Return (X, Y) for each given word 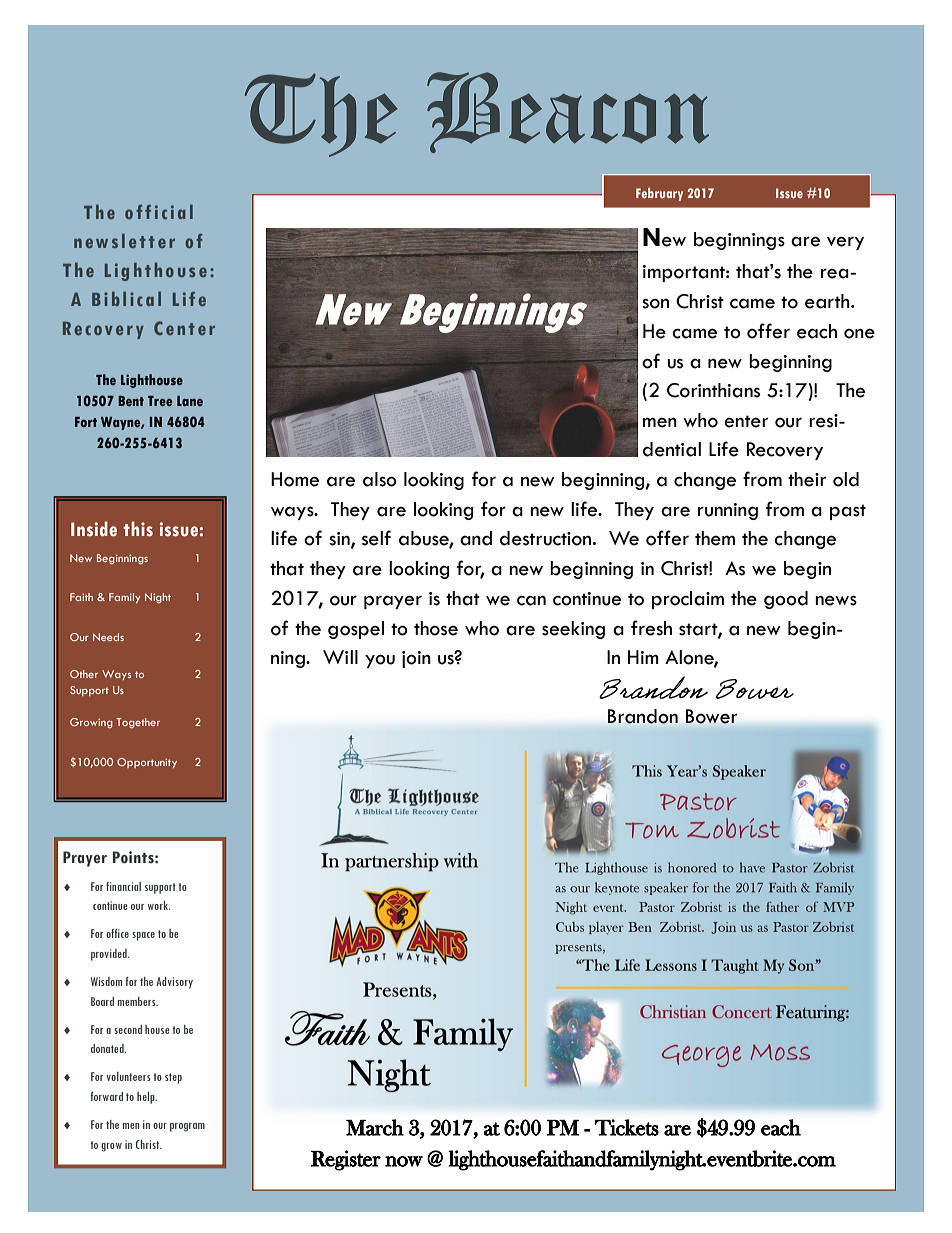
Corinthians (713, 390)
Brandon (643, 716)
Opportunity (147, 763)
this (138, 529)
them (715, 538)
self (376, 538)
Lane (190, 401)
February (659, 194)
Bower (711, 716)
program (187, 1127)
